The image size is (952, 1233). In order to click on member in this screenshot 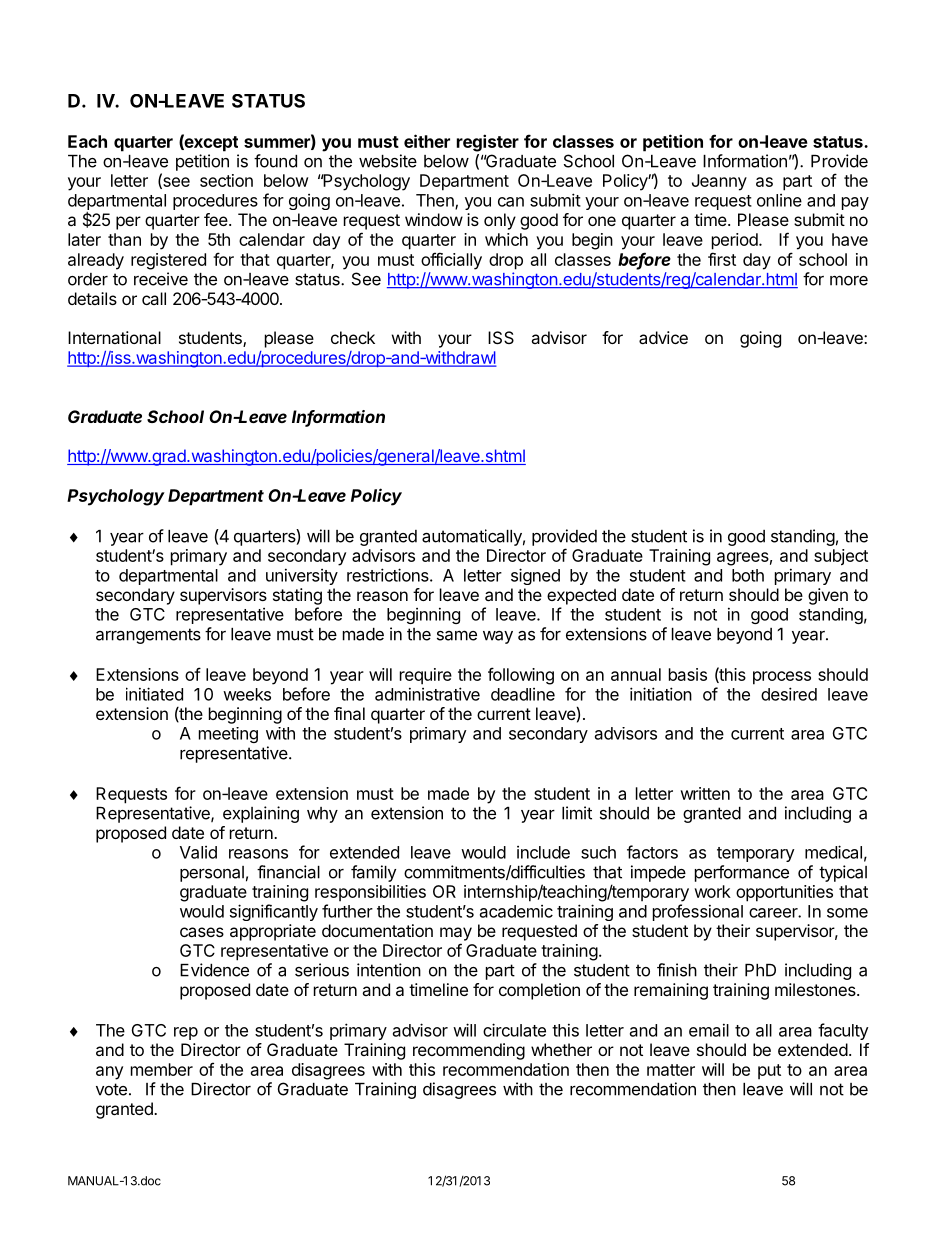, I will do `click(162, 1069)`.
